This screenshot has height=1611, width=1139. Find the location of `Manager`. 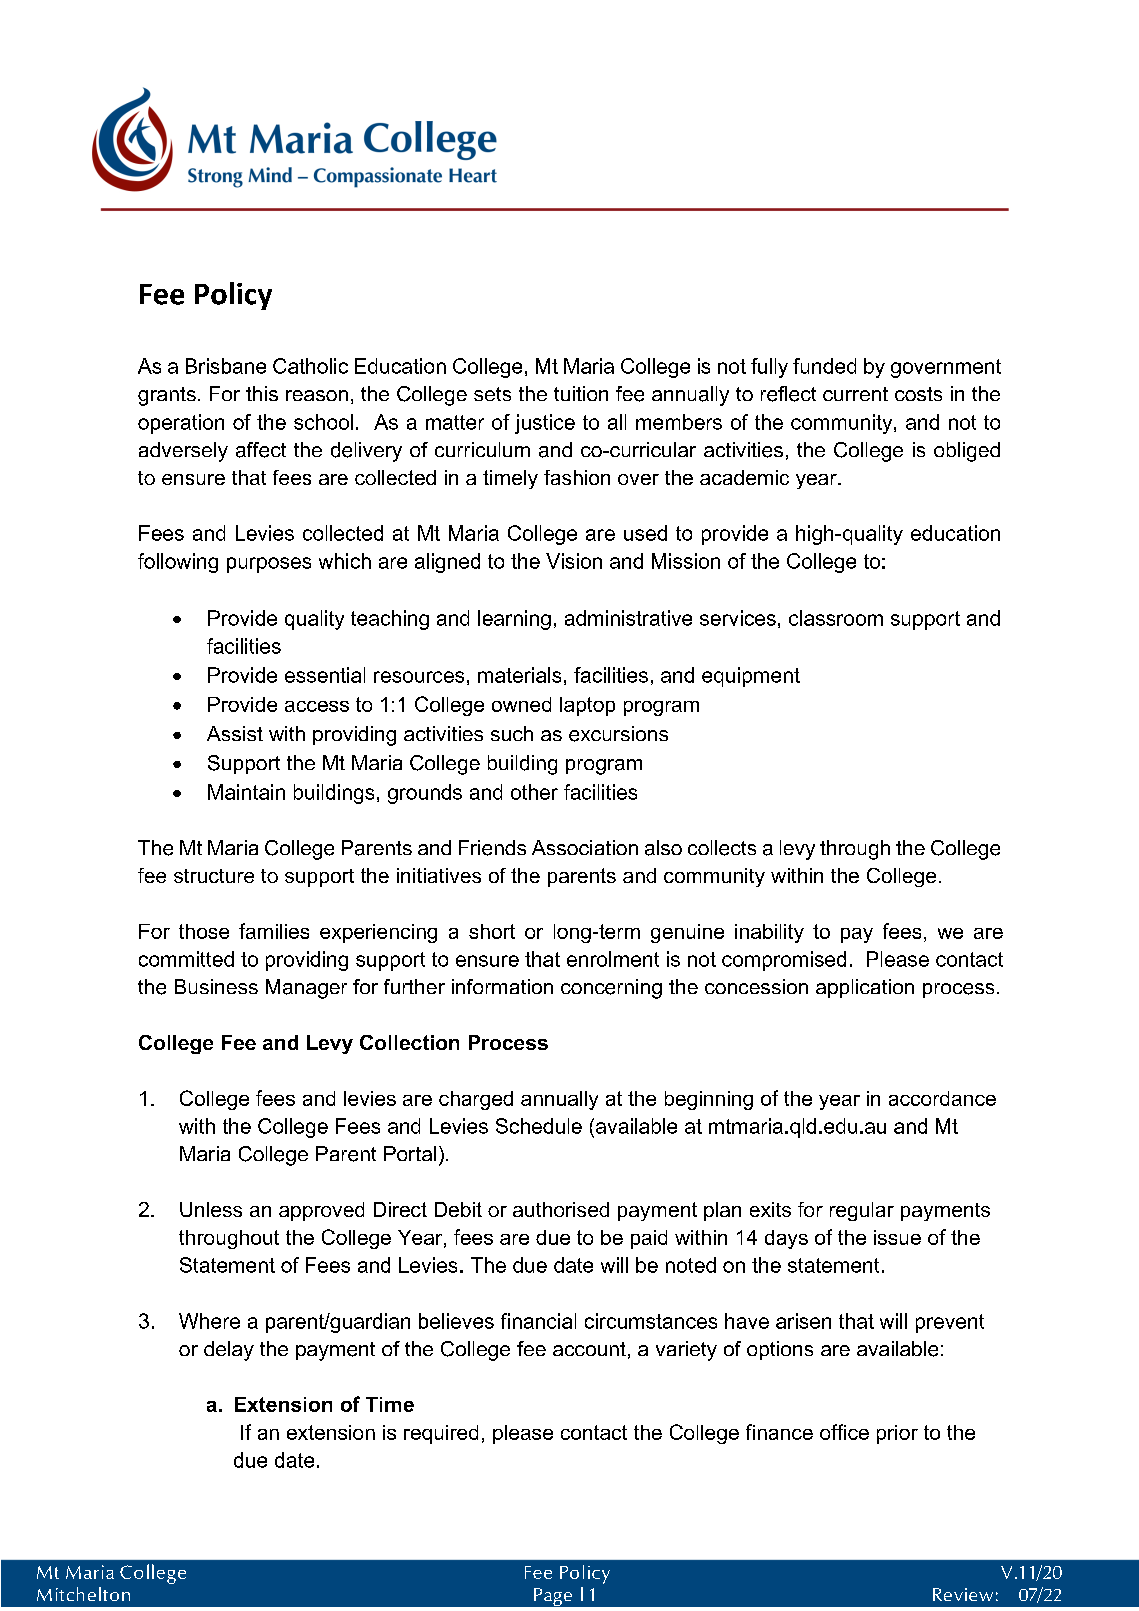

Manager is located at coordinates (306, 989).
